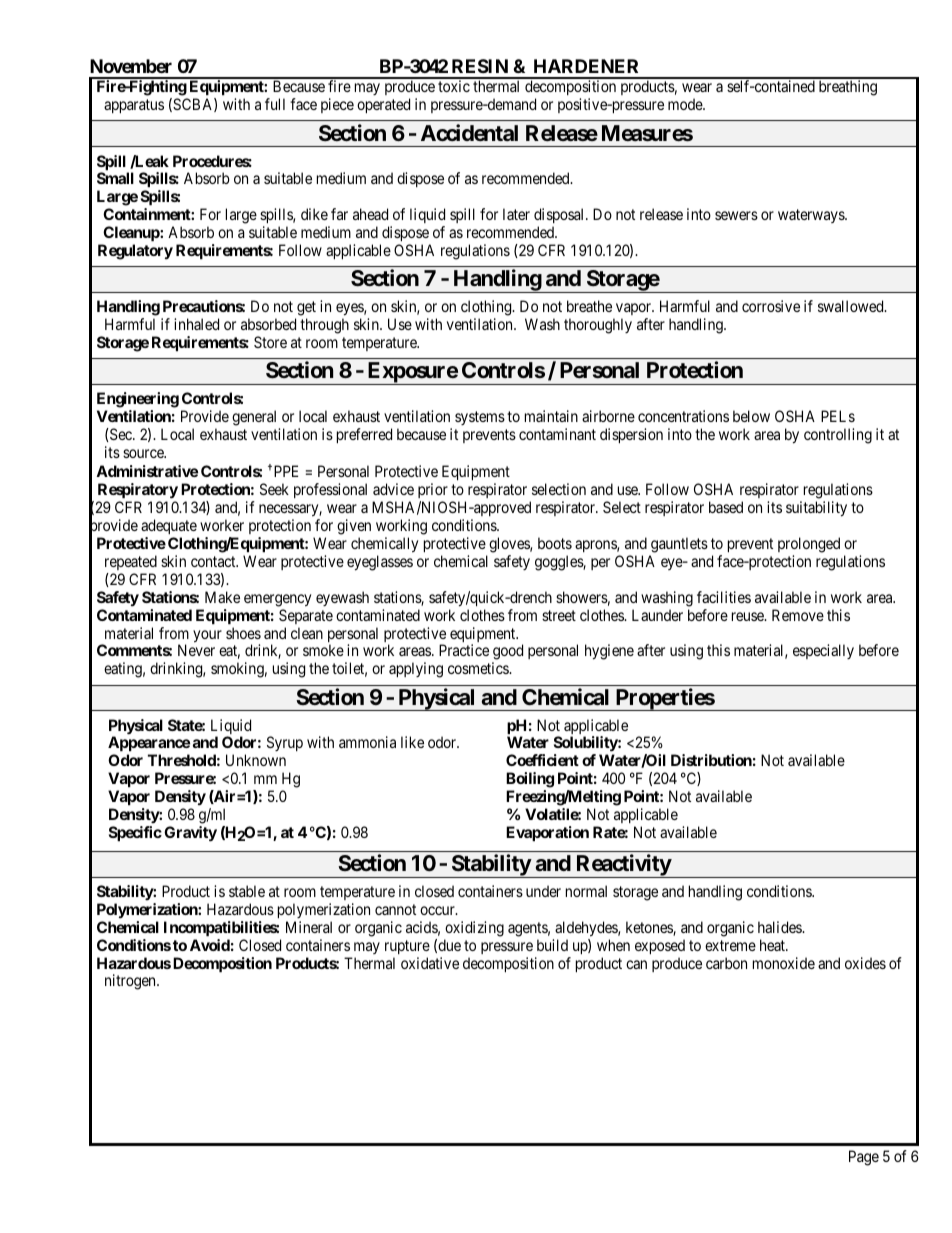 The width and height of the screenshot is (952, 1233). Describe the element at coordinates (275, 104) in the screenshot. I see `full` at that location.
